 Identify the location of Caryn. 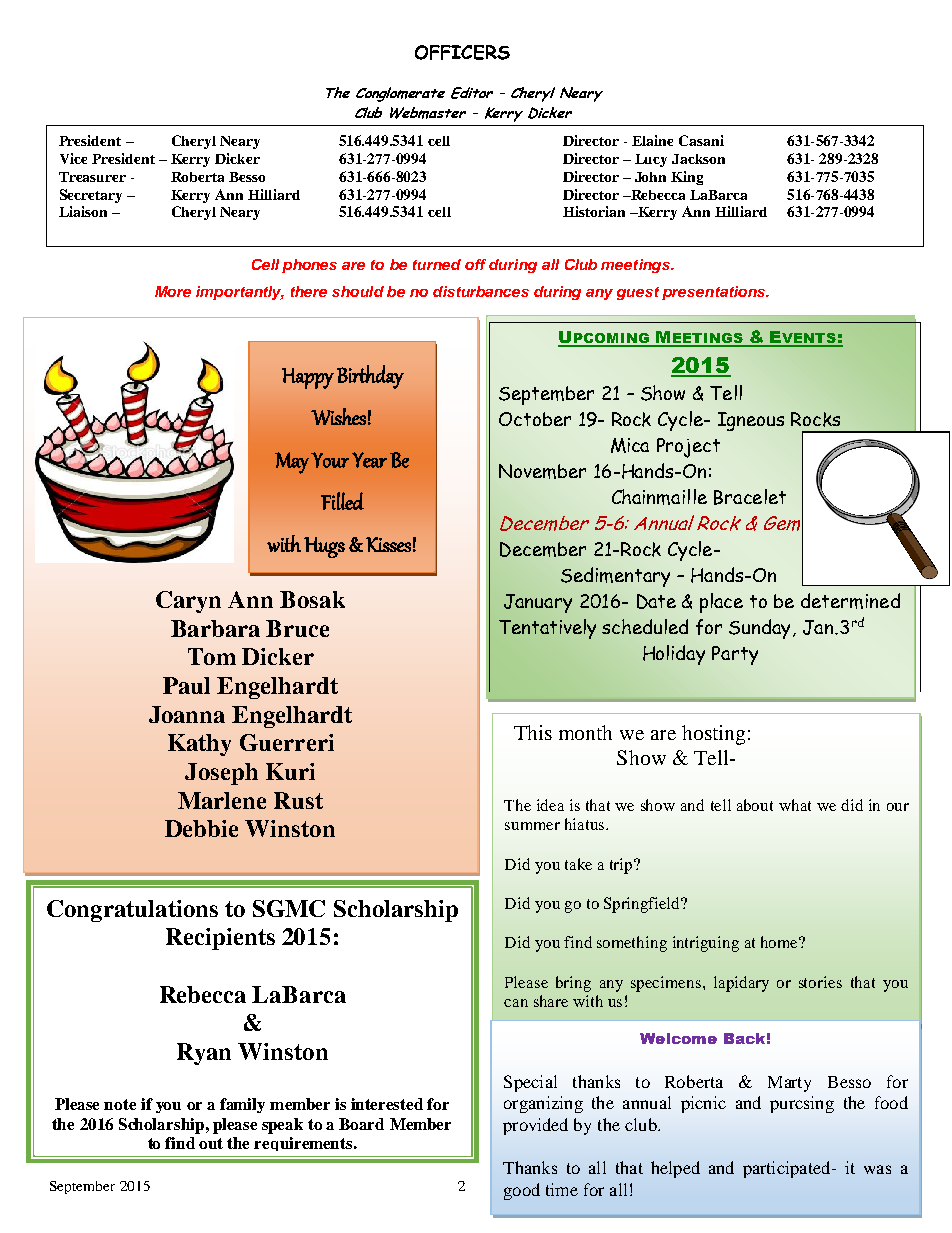
(188, 602).
